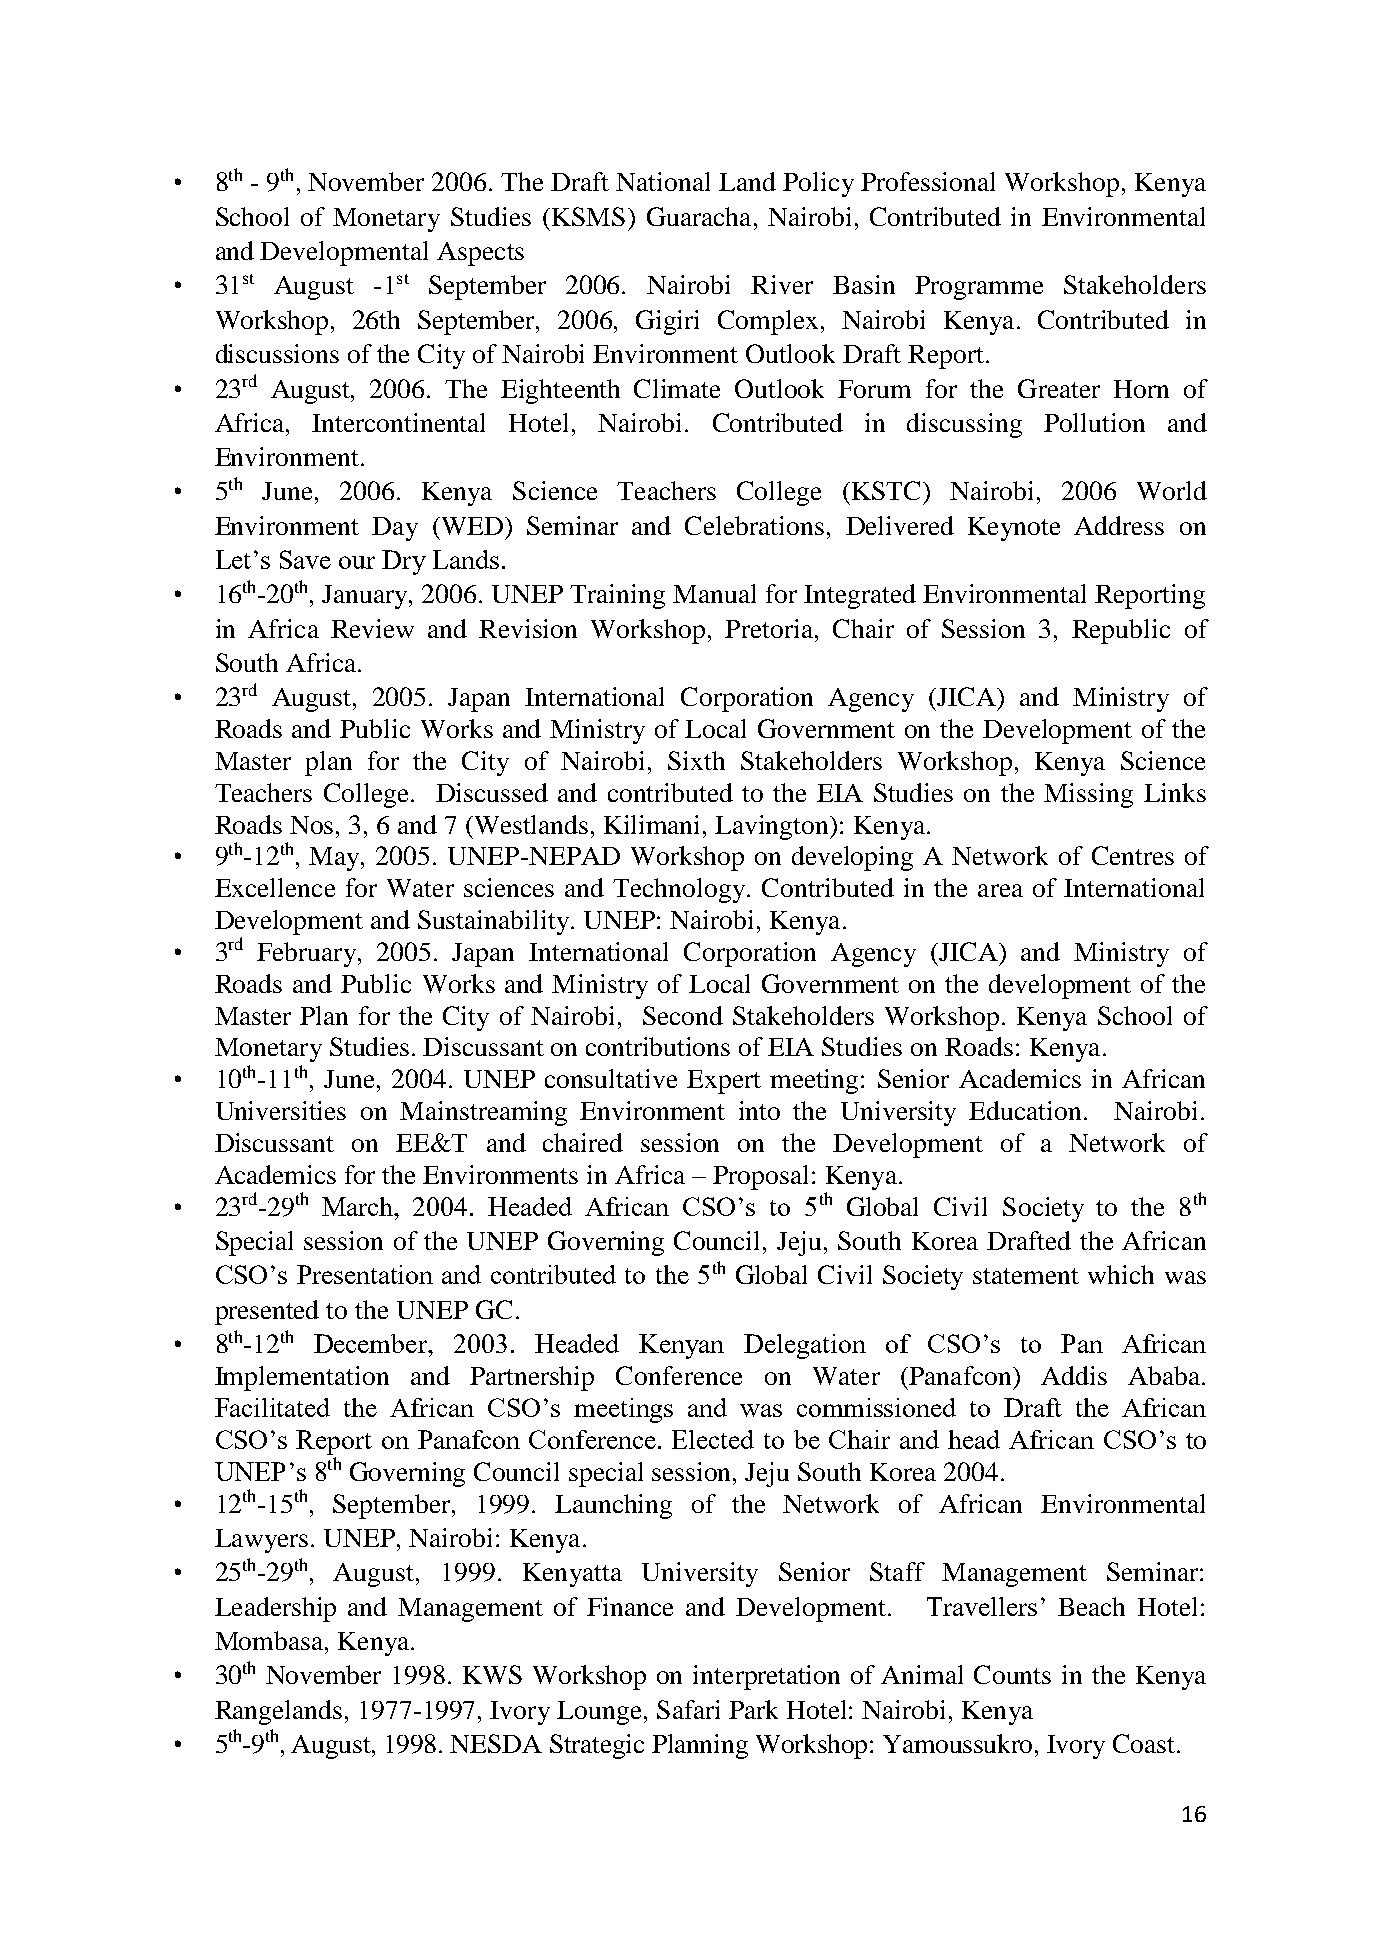  What do you see at coordinates (1088, 795) in the document?
I see `Missing` at bounding box center [1088, 795].
